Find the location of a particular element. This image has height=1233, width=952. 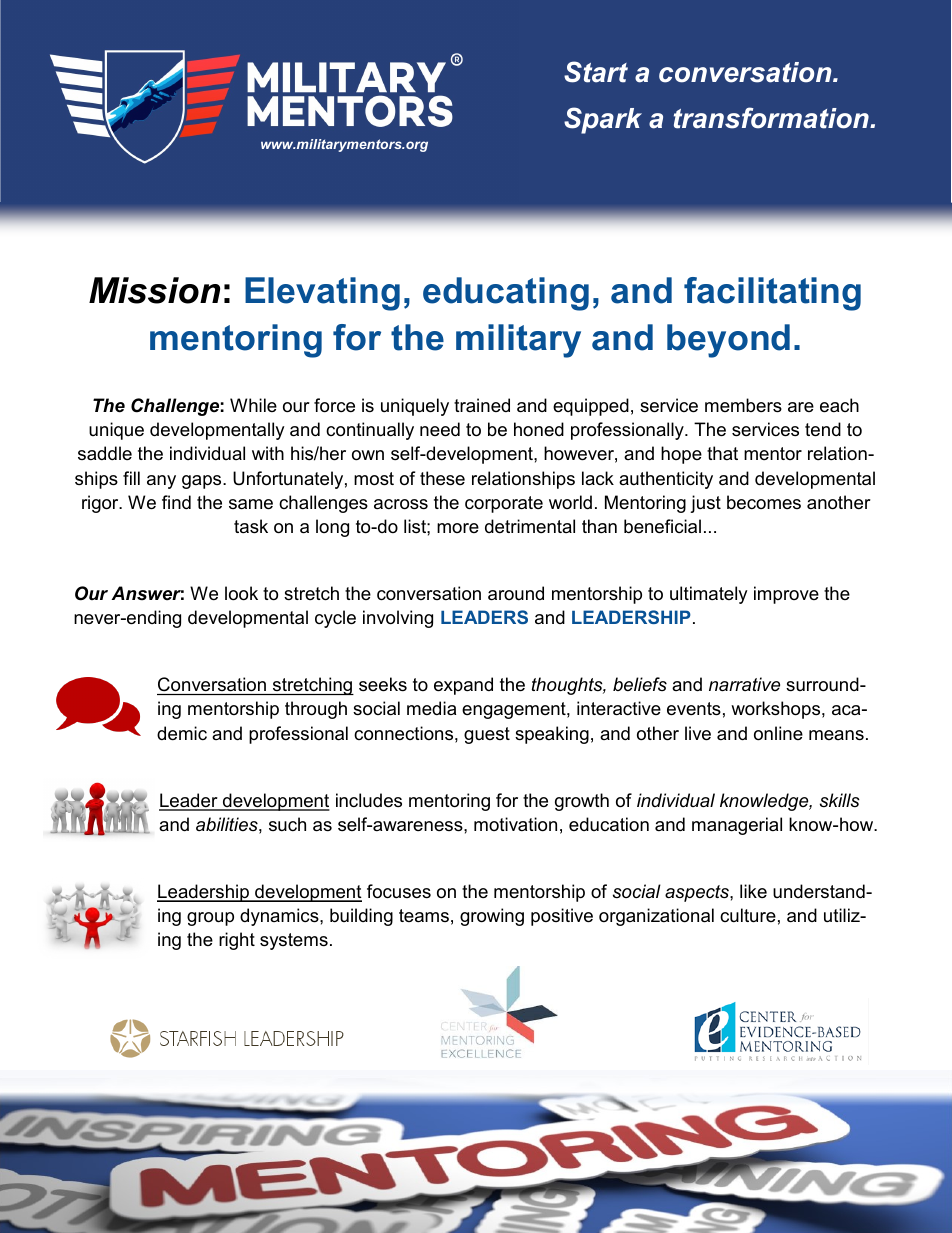

becomes is located at coordinates (764, 502).
